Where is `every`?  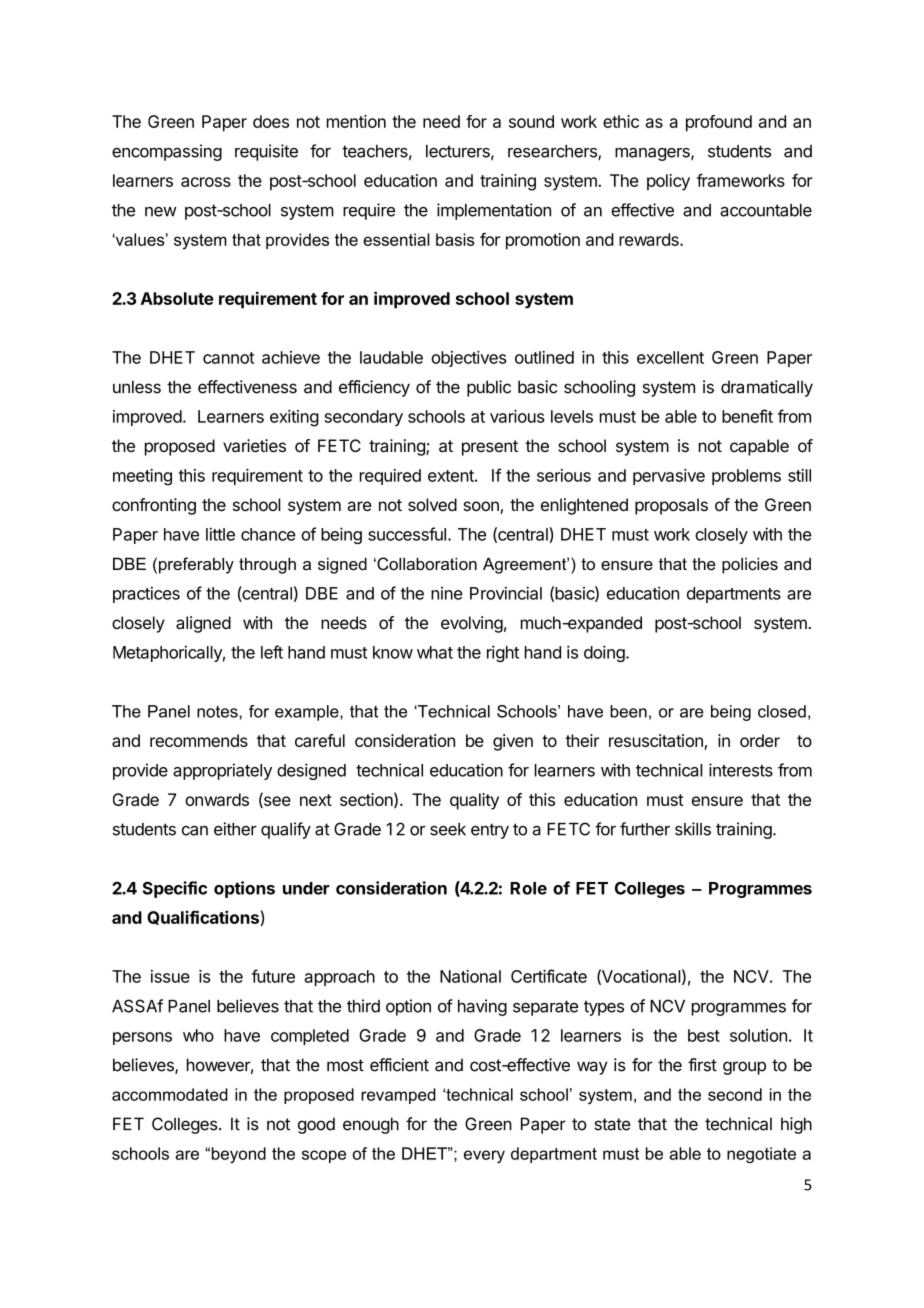
every is located at coordinates (484, 1156).
